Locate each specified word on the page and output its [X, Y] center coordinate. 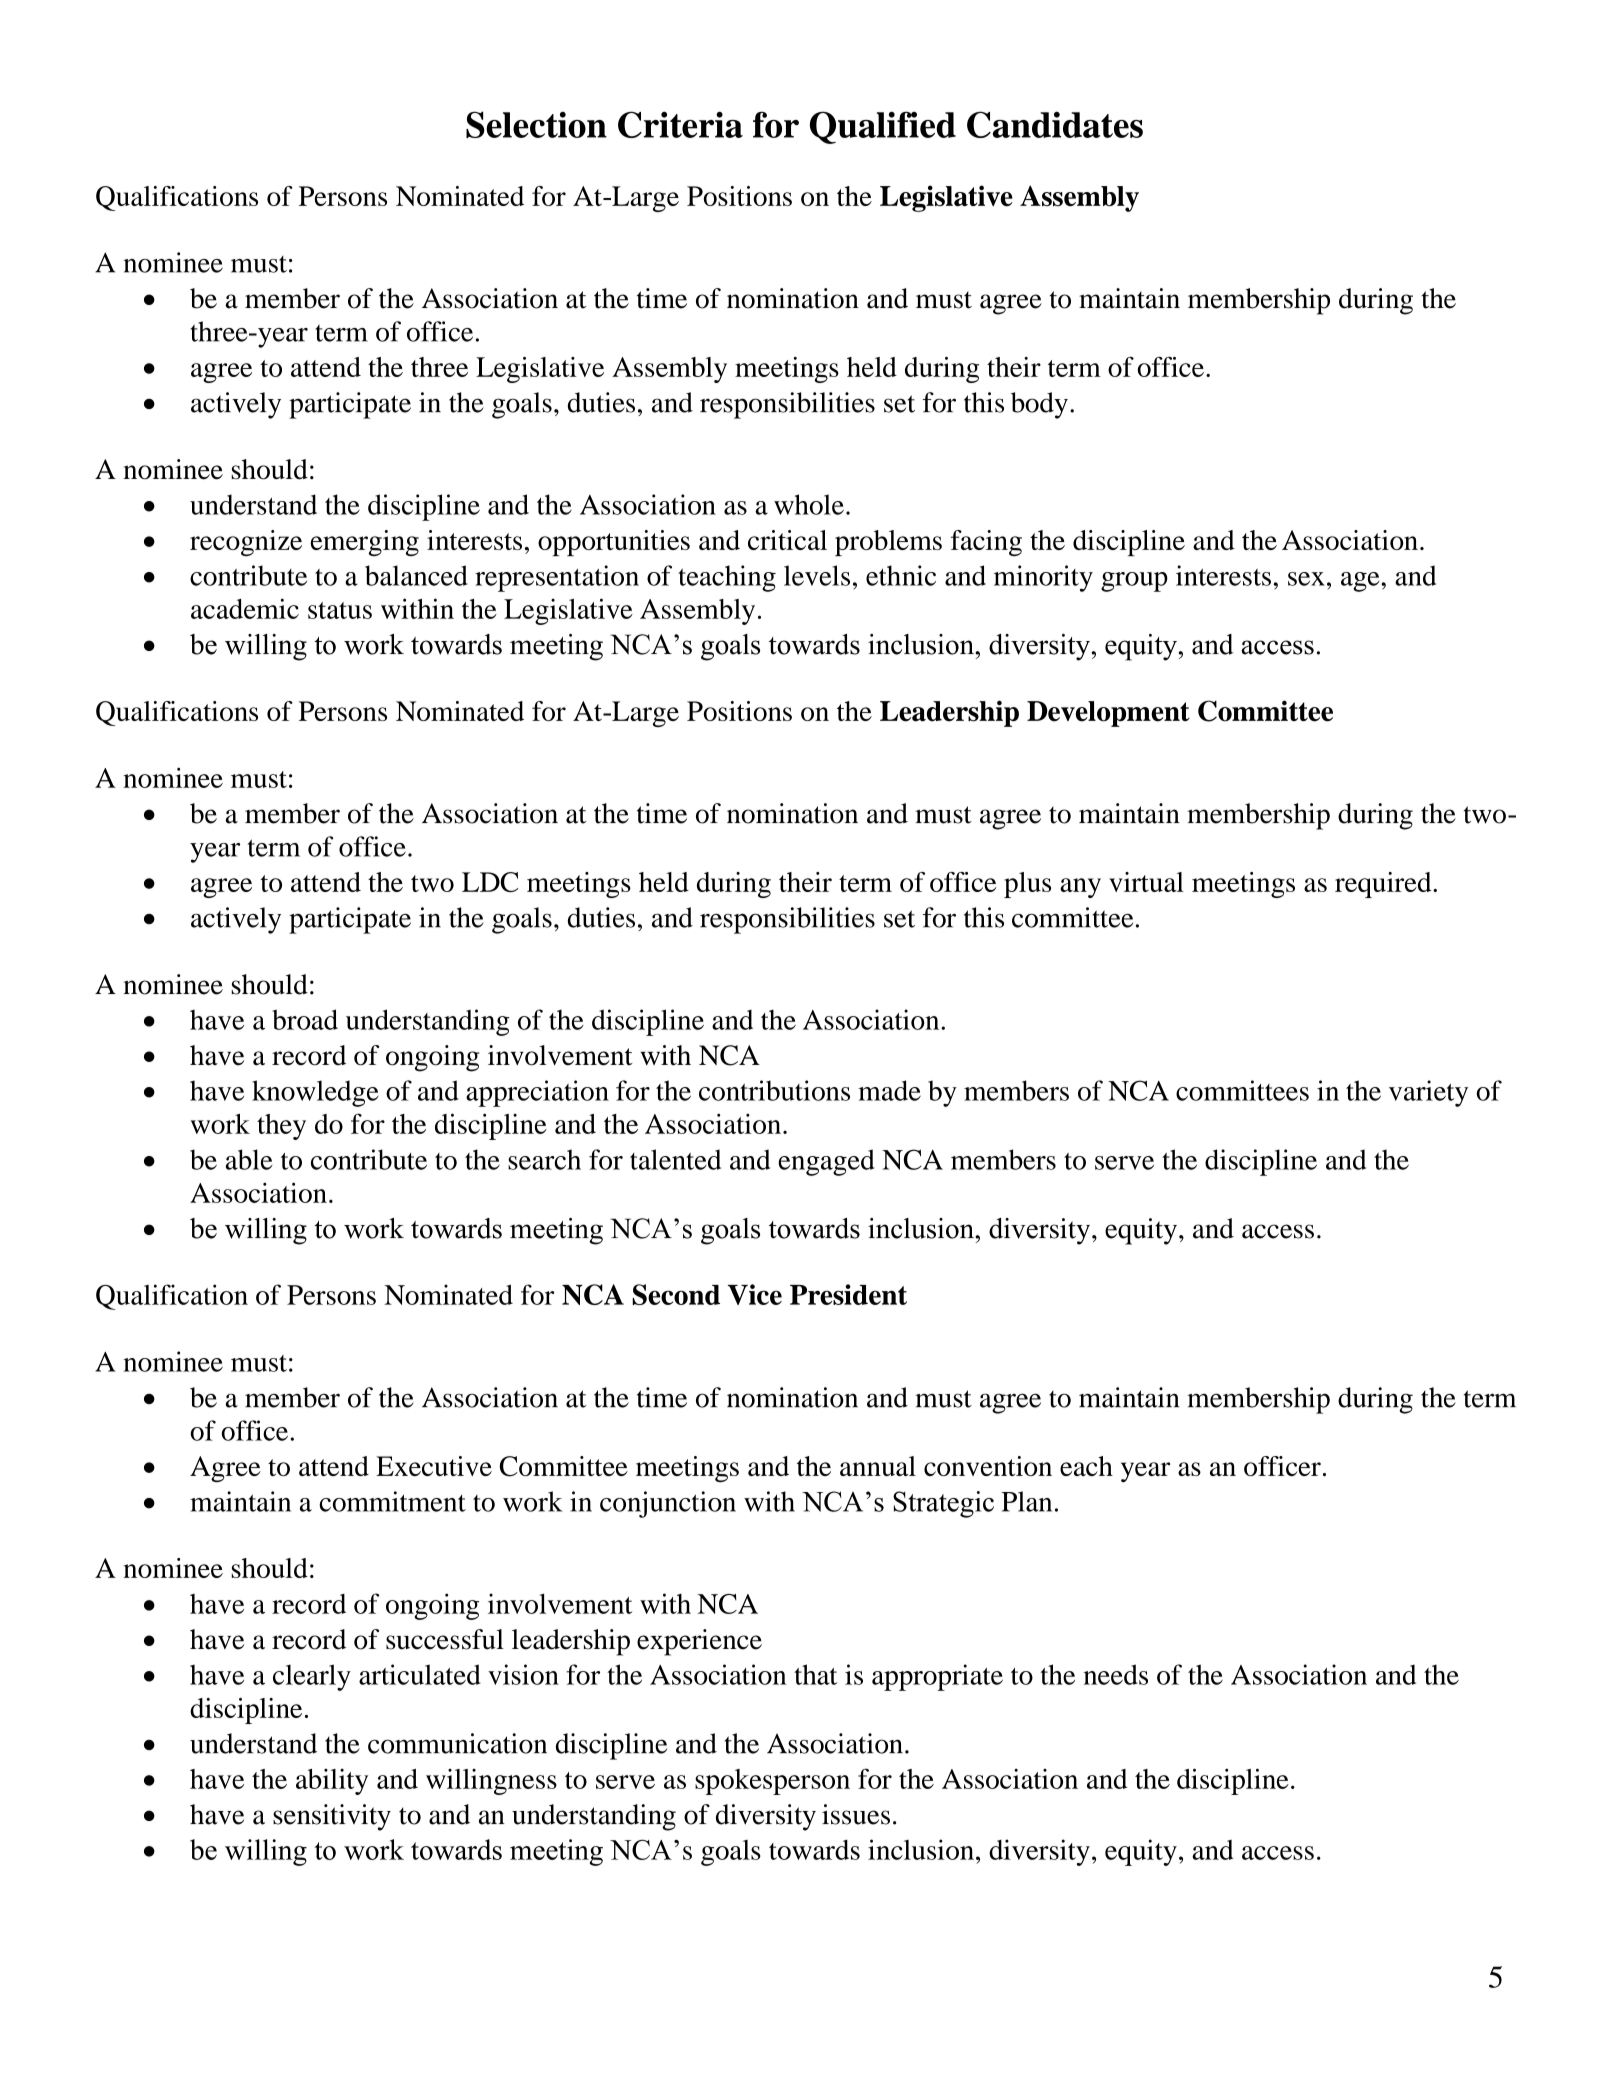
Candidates [1055, 124]
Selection [536, 124]
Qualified [883, 127]
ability [332, 1782]
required [1384, 885]
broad [305, 1019]
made [889, 1090]
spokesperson [772, 1782]
